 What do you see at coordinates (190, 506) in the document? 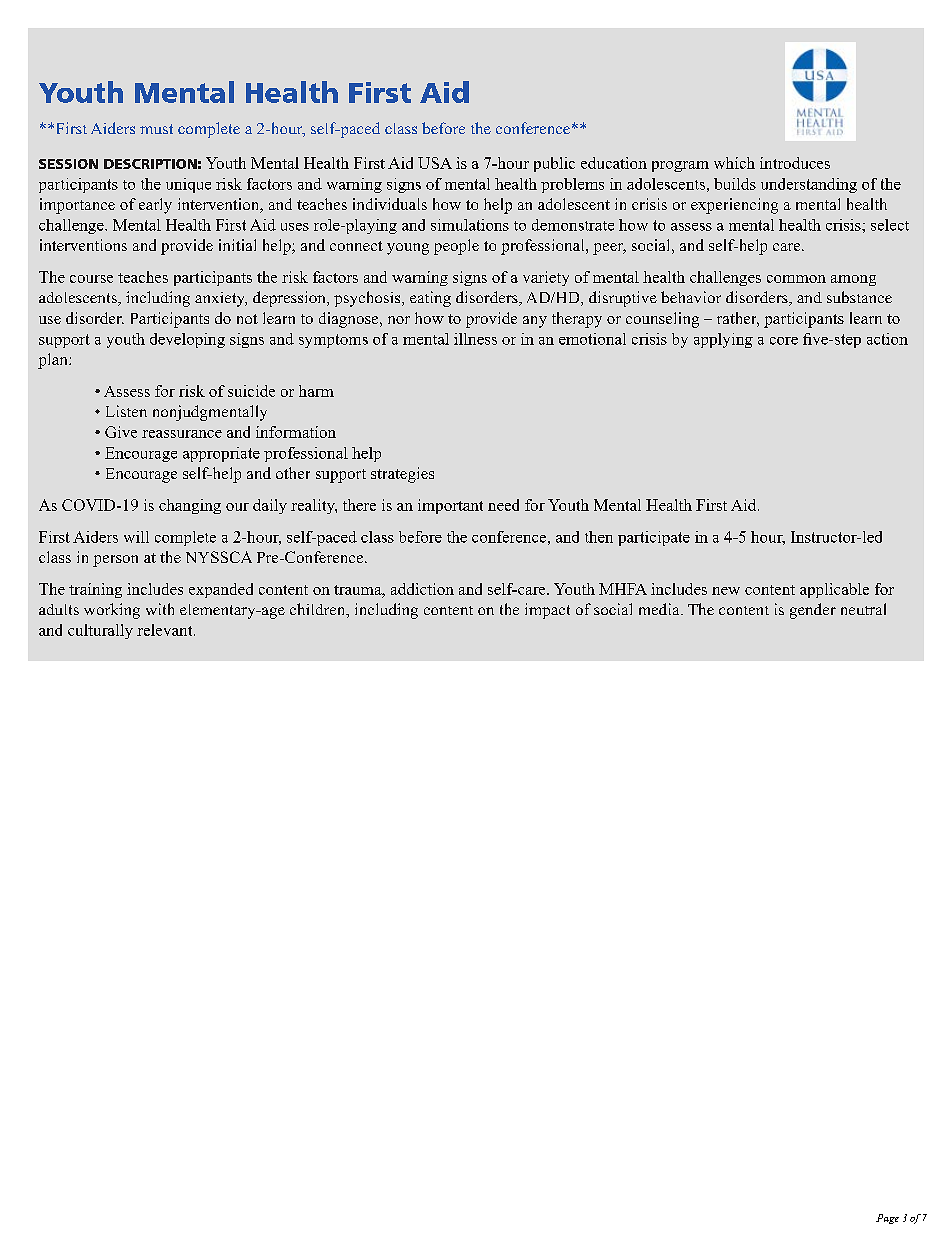
I see `changing` at bounding box center [190, 506].
